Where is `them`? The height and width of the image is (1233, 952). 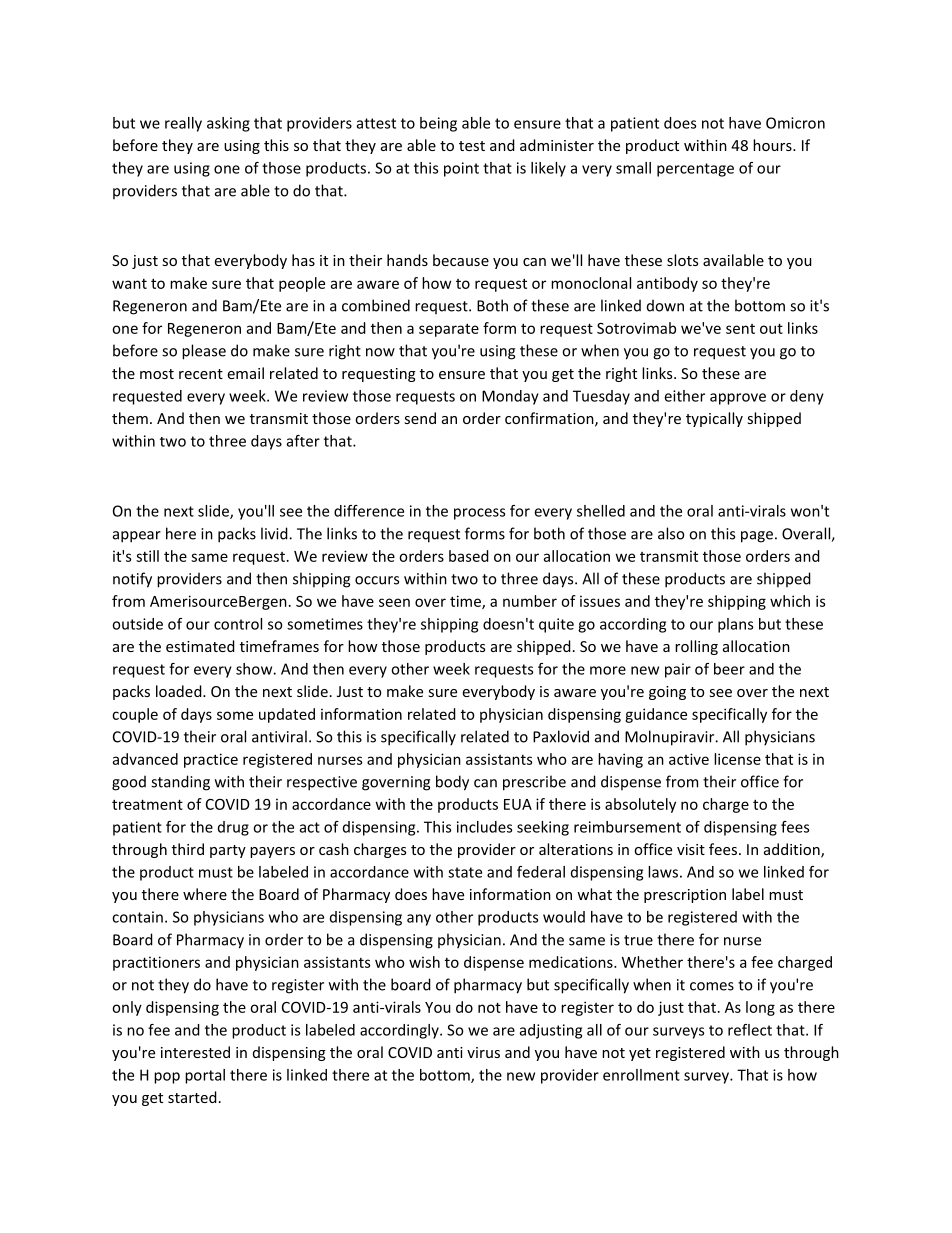 them is located at coordinates (130, 418).
